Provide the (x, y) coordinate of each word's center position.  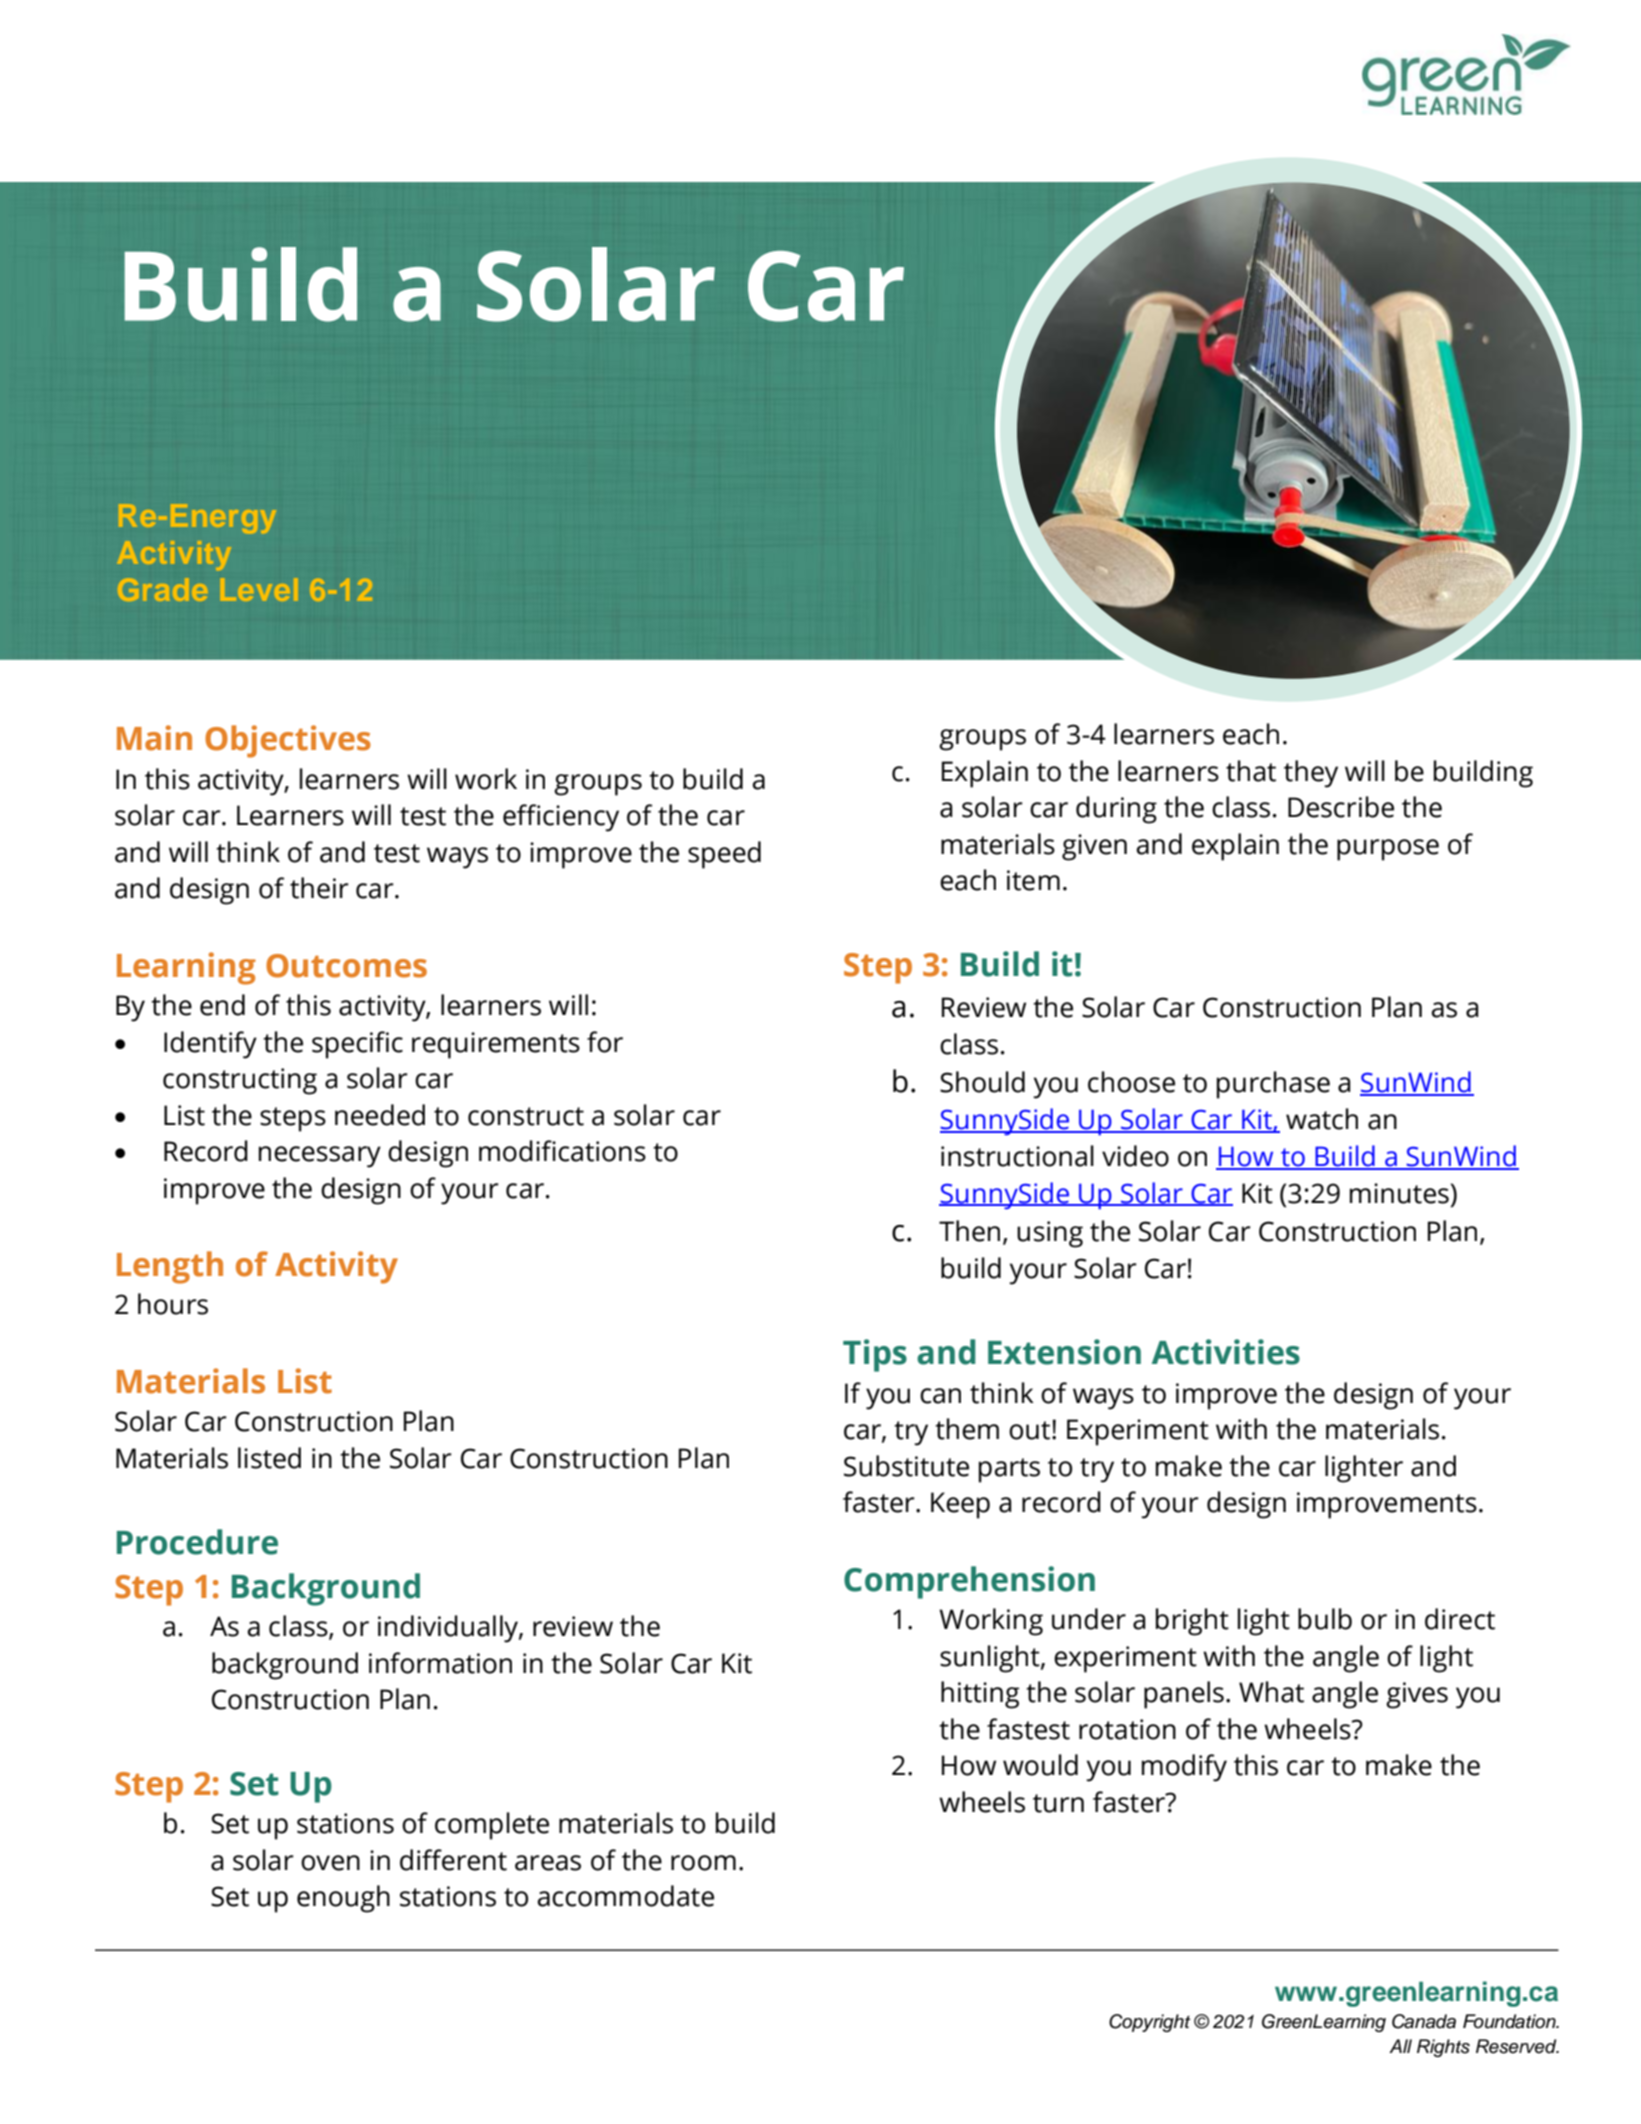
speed (724, 855)
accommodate (626, 1896)
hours (173, 1304)
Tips (875, 1355)
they (1311, 774)
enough (343, 1899)
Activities (1226, 1352)
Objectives (288, 741)
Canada (1424, 2021)
